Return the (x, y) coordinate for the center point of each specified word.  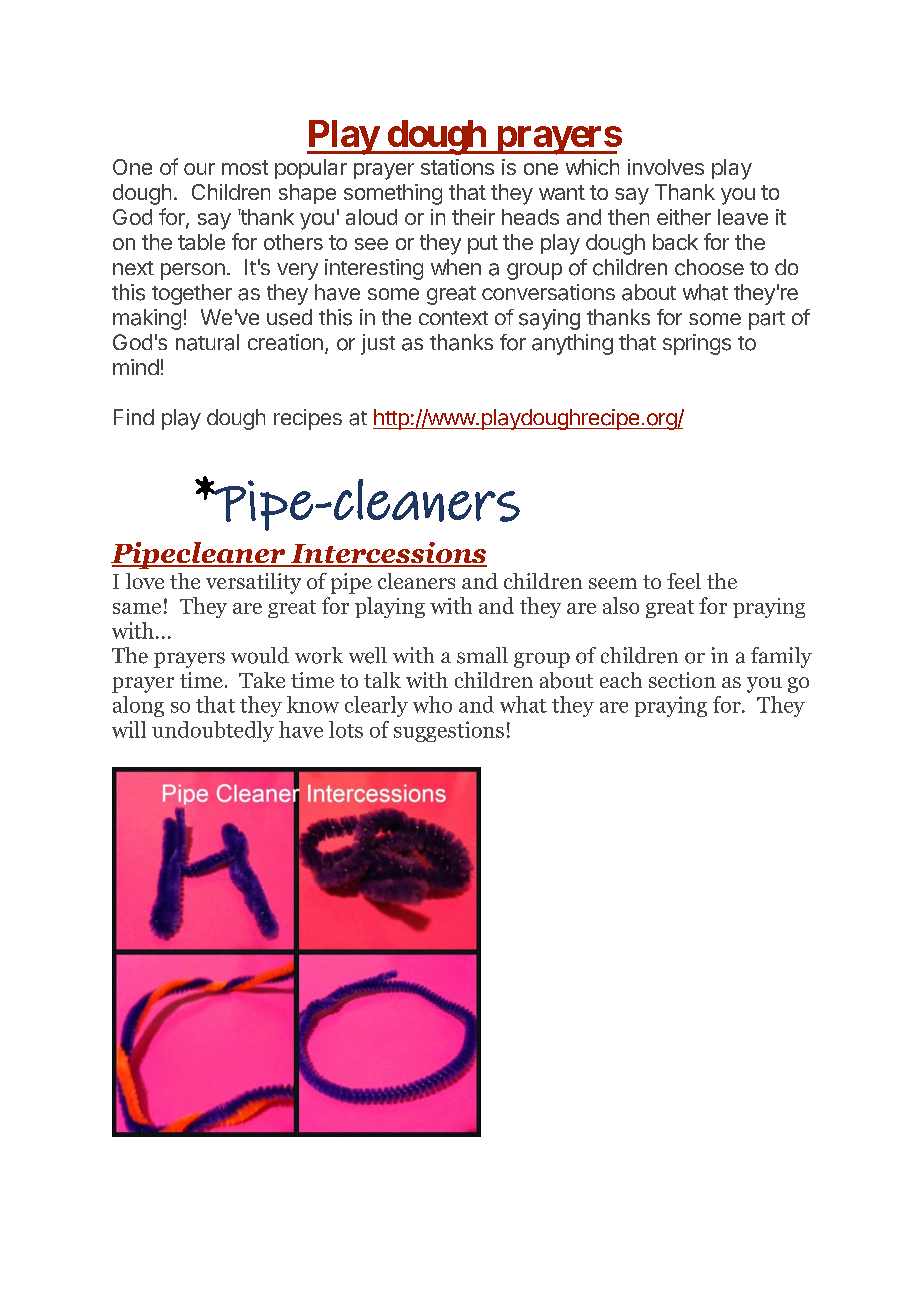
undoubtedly (213, 731)
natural (207, 342)
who (432, 704)
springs (697, 344)
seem (613, 583)
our (199, 169)
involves (666, 167)
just (378, 344)
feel (684, 581)
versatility (253, 583)
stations (457, 167)
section (682, 680)
